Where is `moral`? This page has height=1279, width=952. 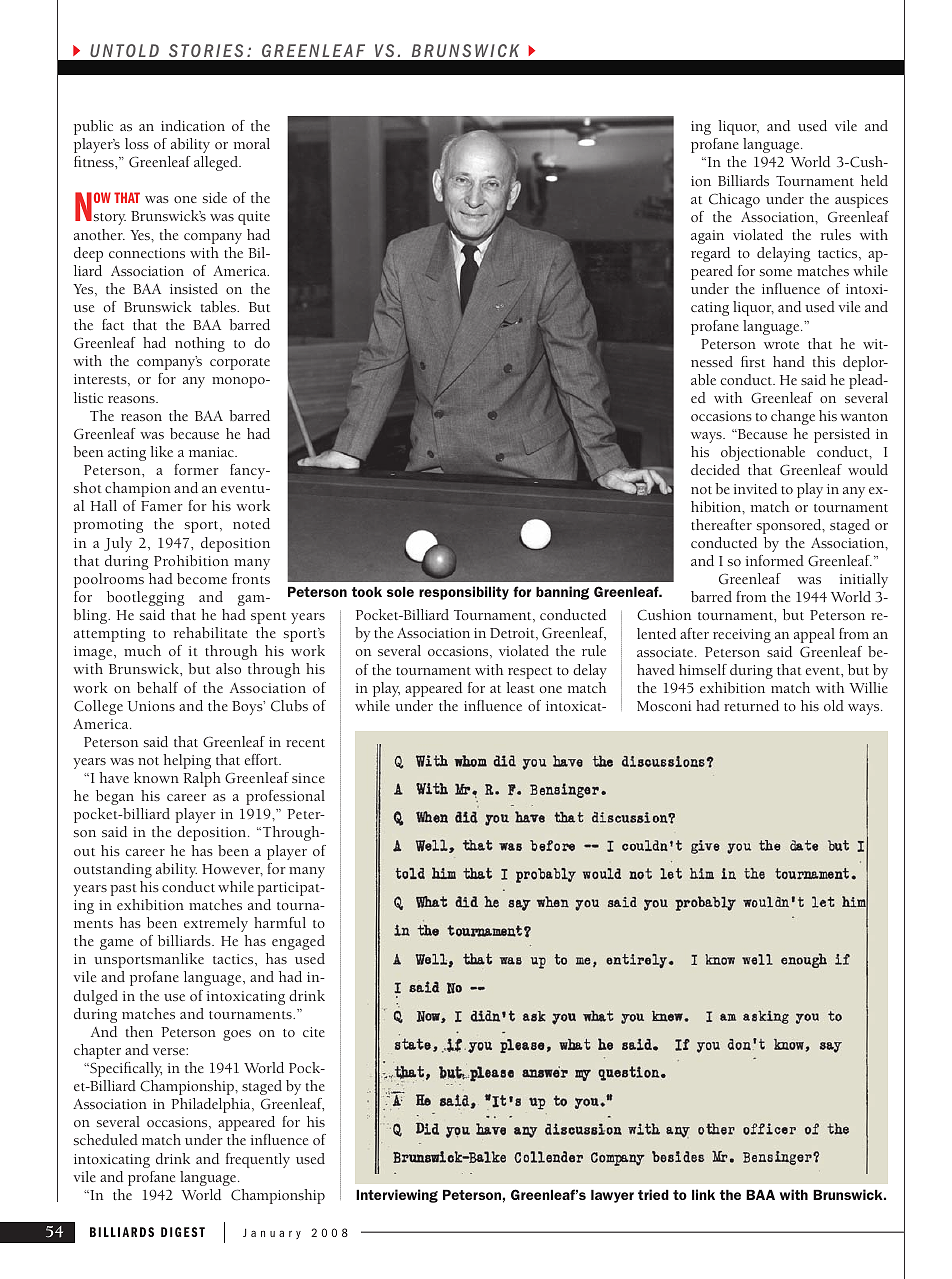 moral is located at coordinates (251, 143).
